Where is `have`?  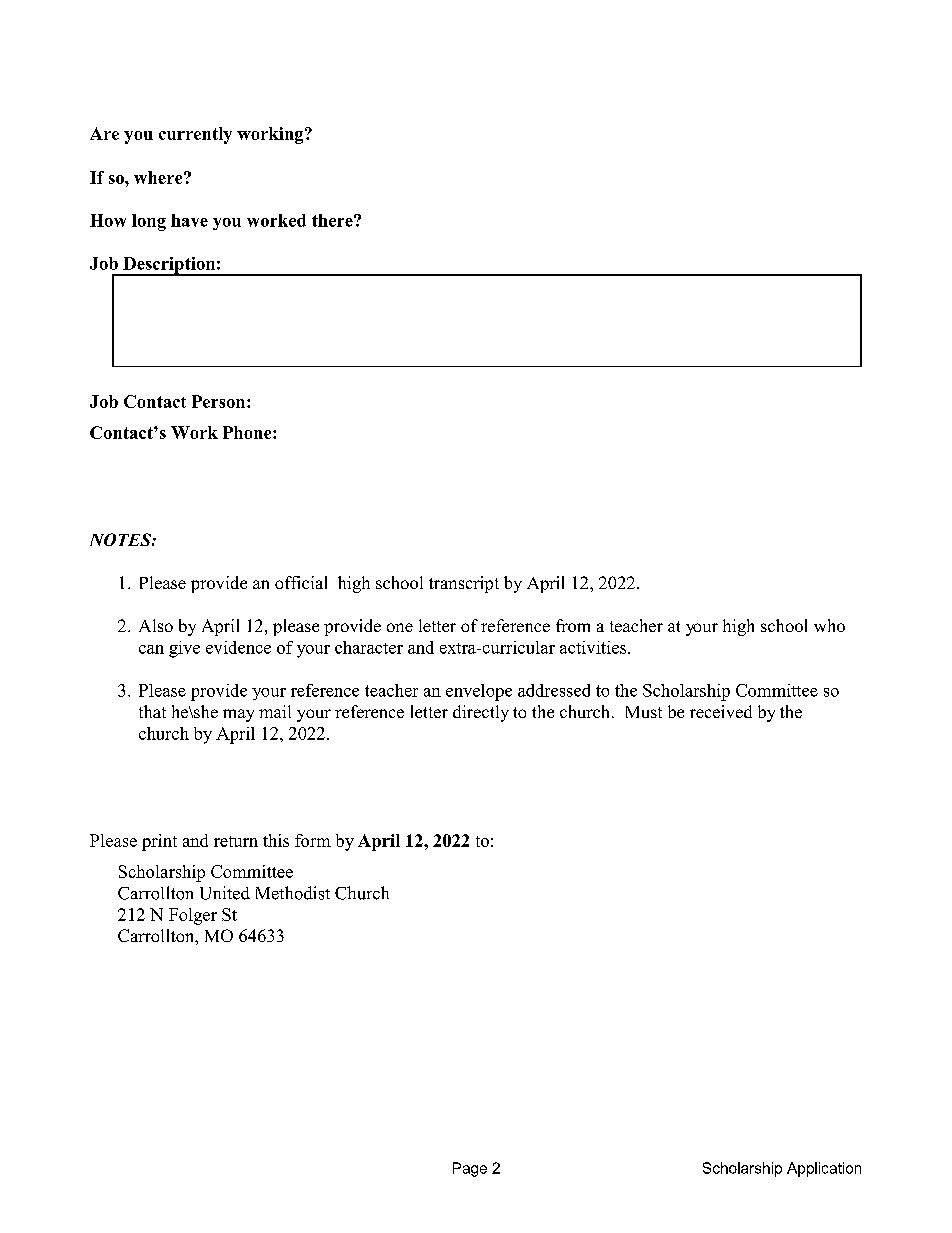
have is located at coordinates (189, 220).
